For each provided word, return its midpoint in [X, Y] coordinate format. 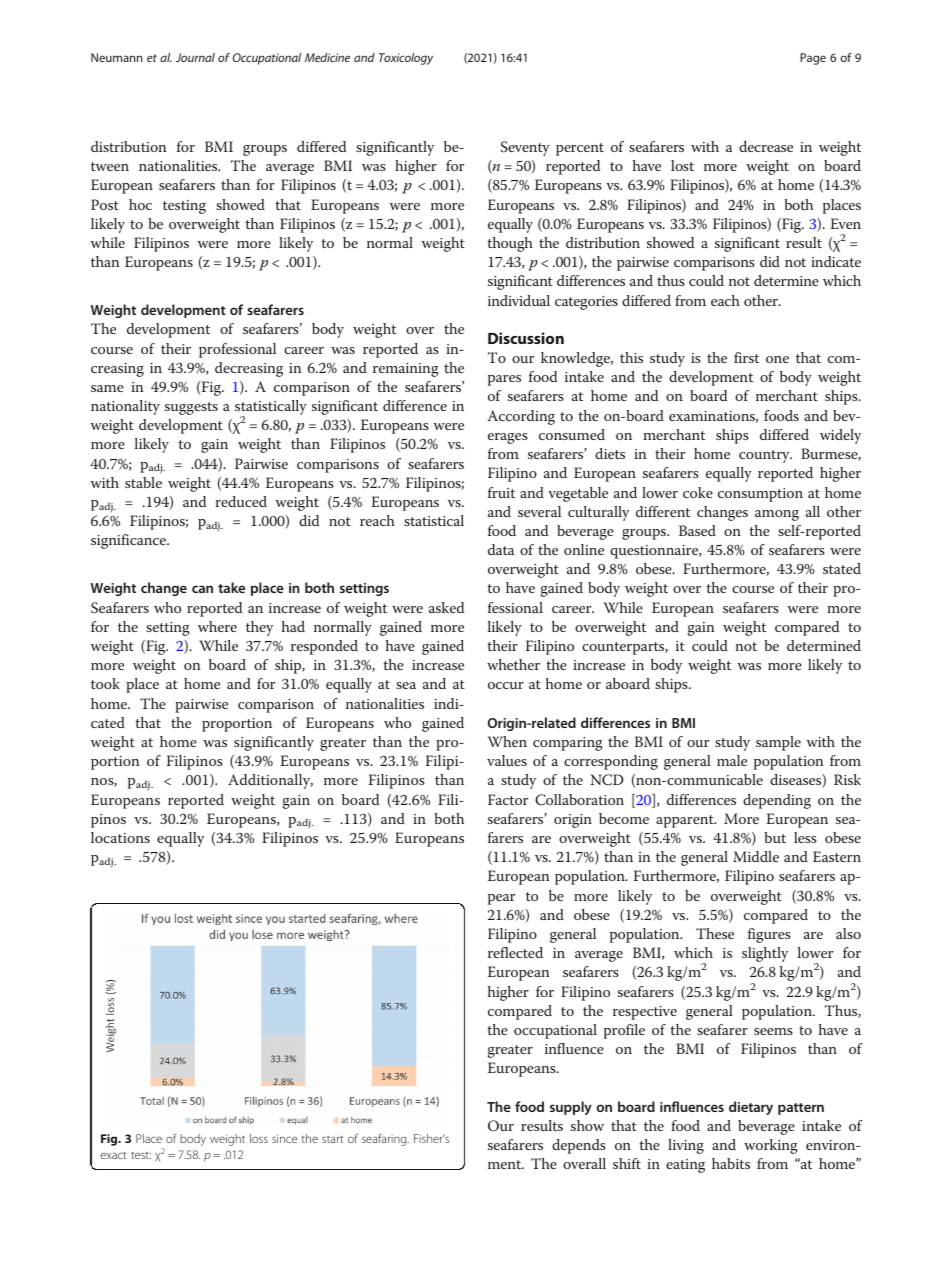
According [521, 417]
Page [813, 59]
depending [777, 801]
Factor [508, 799]
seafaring [385, 1140]
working [771, 1146]
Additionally [270, 781]
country [765, 456]
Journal [195, 57]
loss [259, 1138]
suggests [191, 408]
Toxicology [406, 59]
